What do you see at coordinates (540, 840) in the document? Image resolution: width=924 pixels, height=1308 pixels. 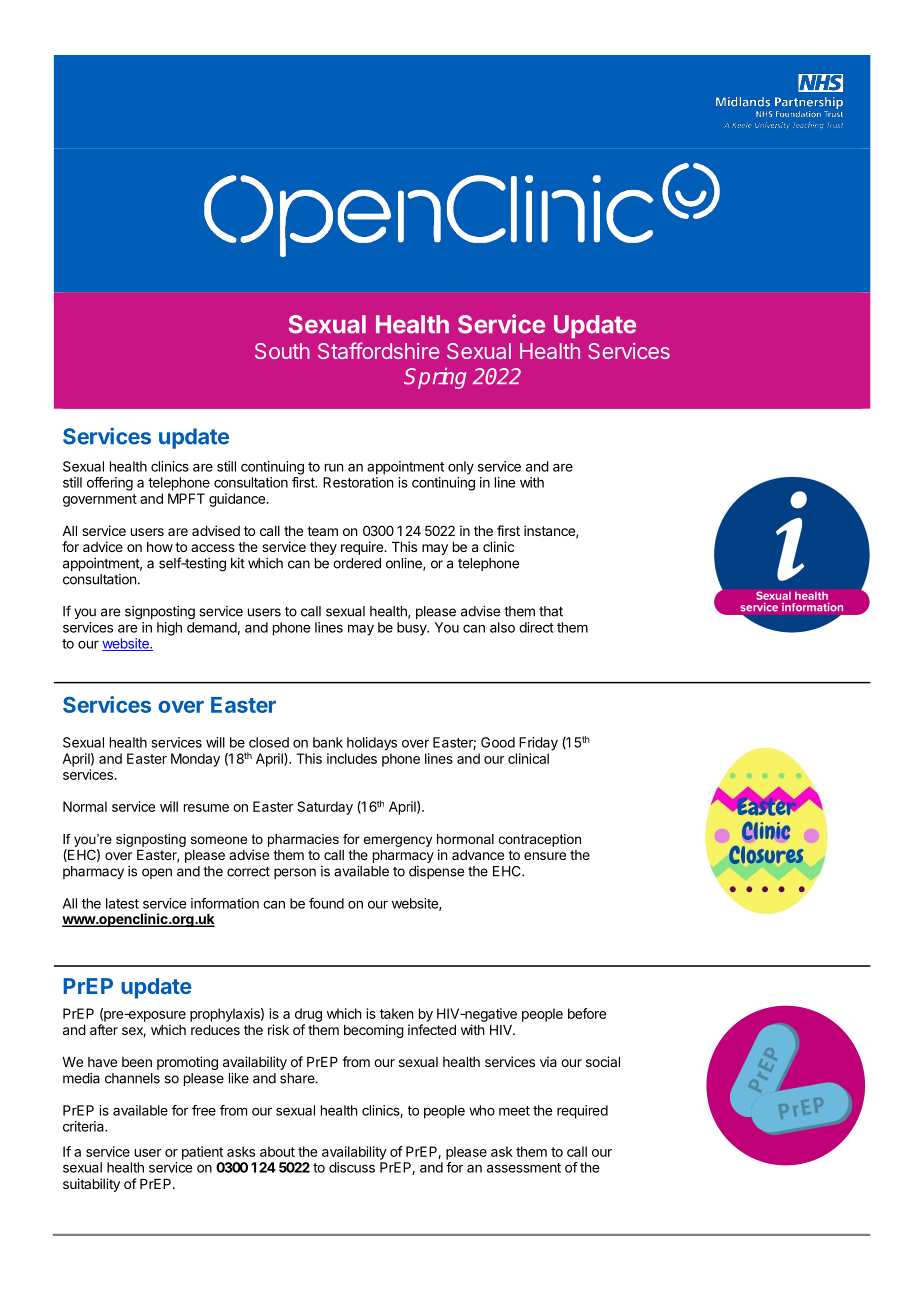 I see `contraception` at bounding box center [540, 840].
